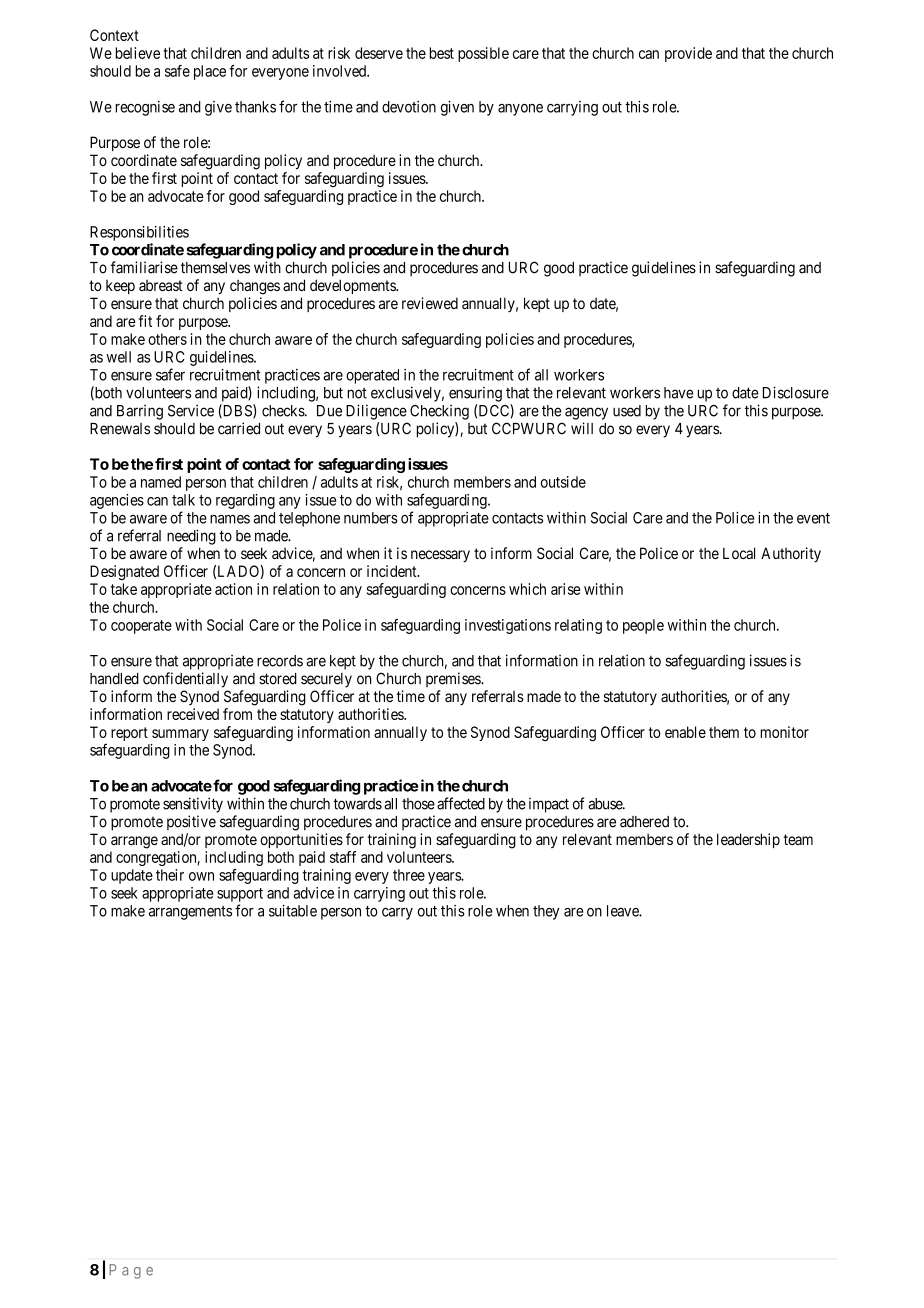 The height and width of the page is (1308, 924). I want to click on have, so click(678, 393).
